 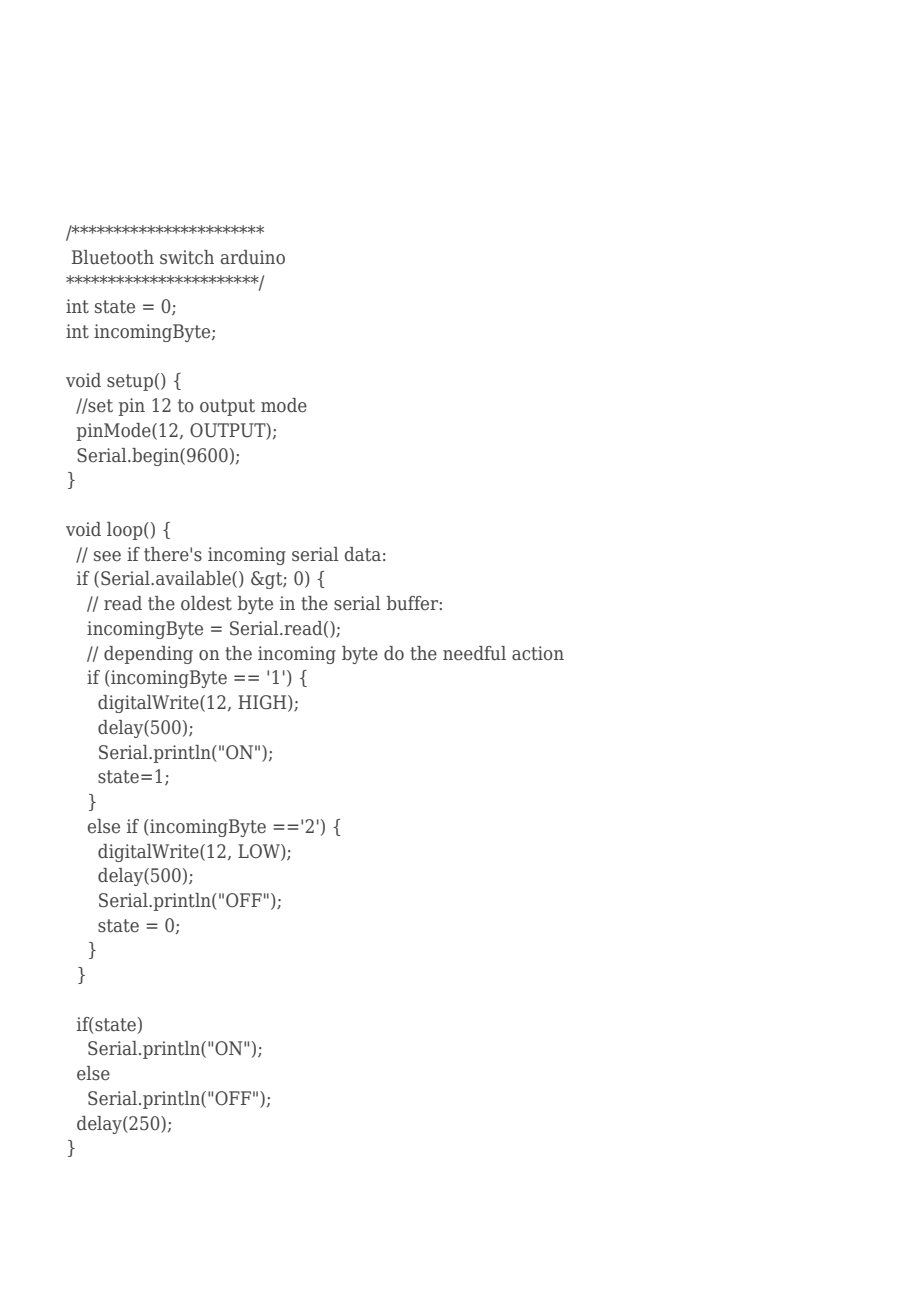 What do you see at coordinates (363, 554) in the image?
I see `data` at bounding box center [363, 554].
